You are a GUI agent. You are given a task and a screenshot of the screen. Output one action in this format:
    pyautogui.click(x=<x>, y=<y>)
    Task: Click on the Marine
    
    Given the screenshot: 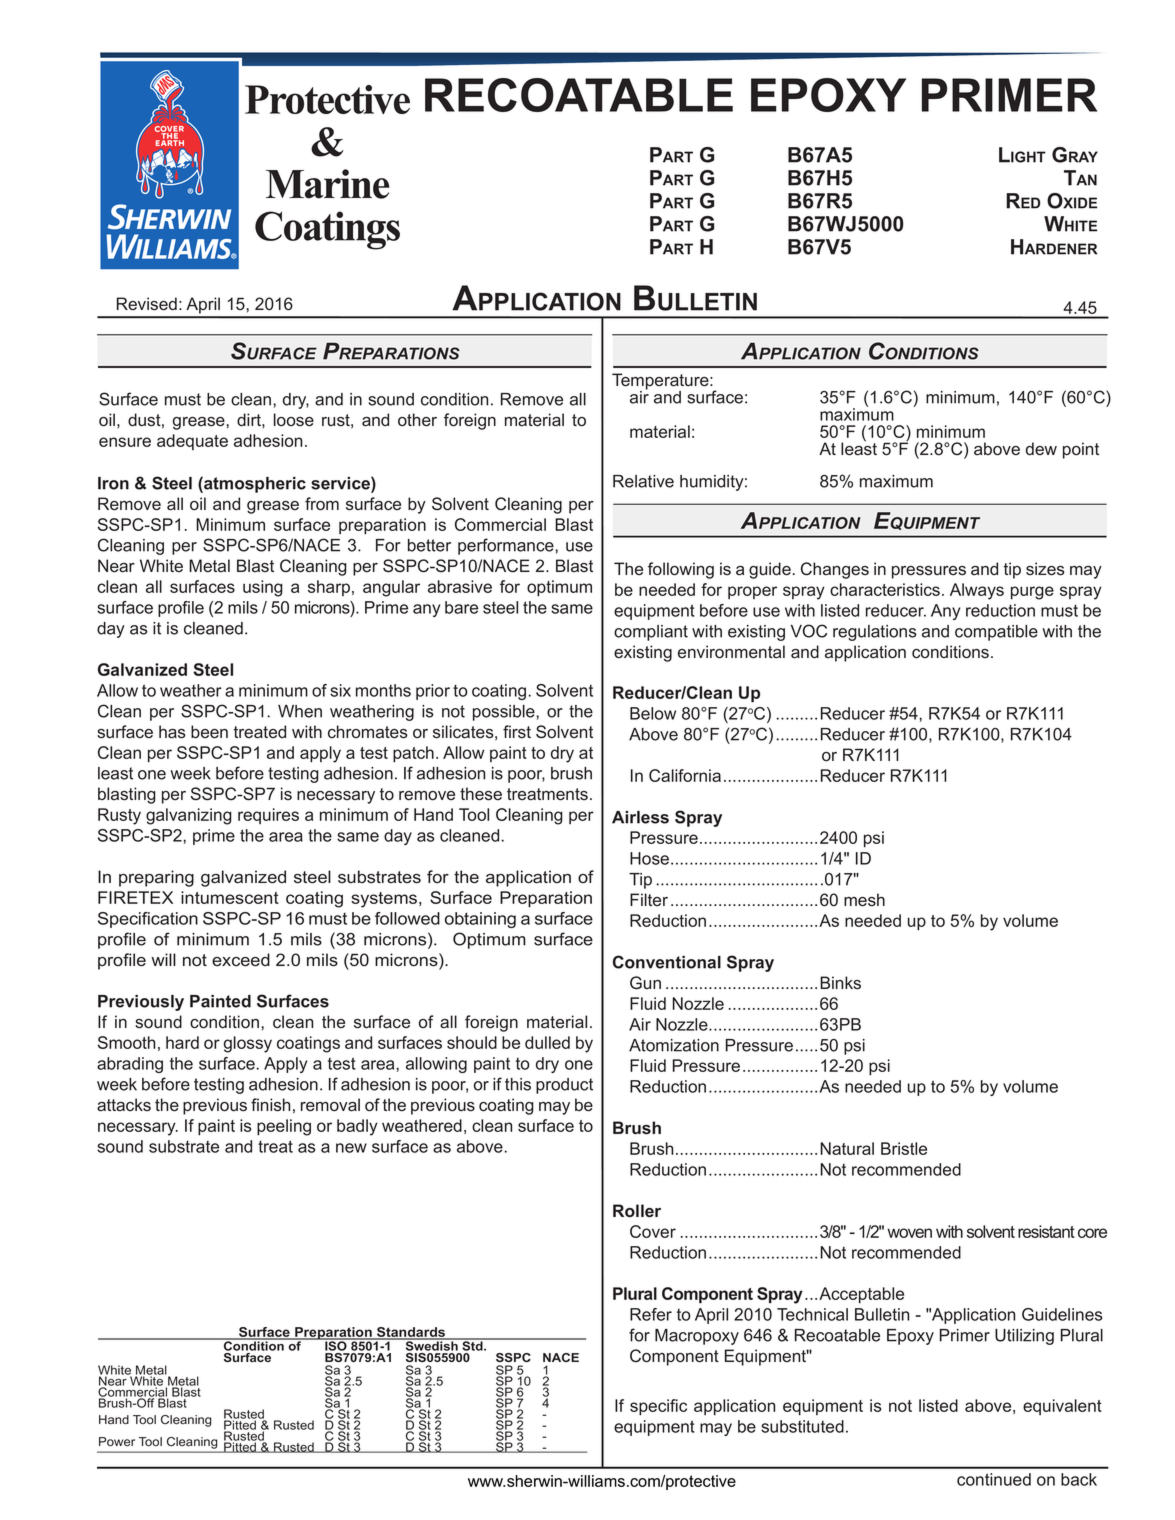 What is the action you would take?
    pyautogui.click(x=327, y=184)
